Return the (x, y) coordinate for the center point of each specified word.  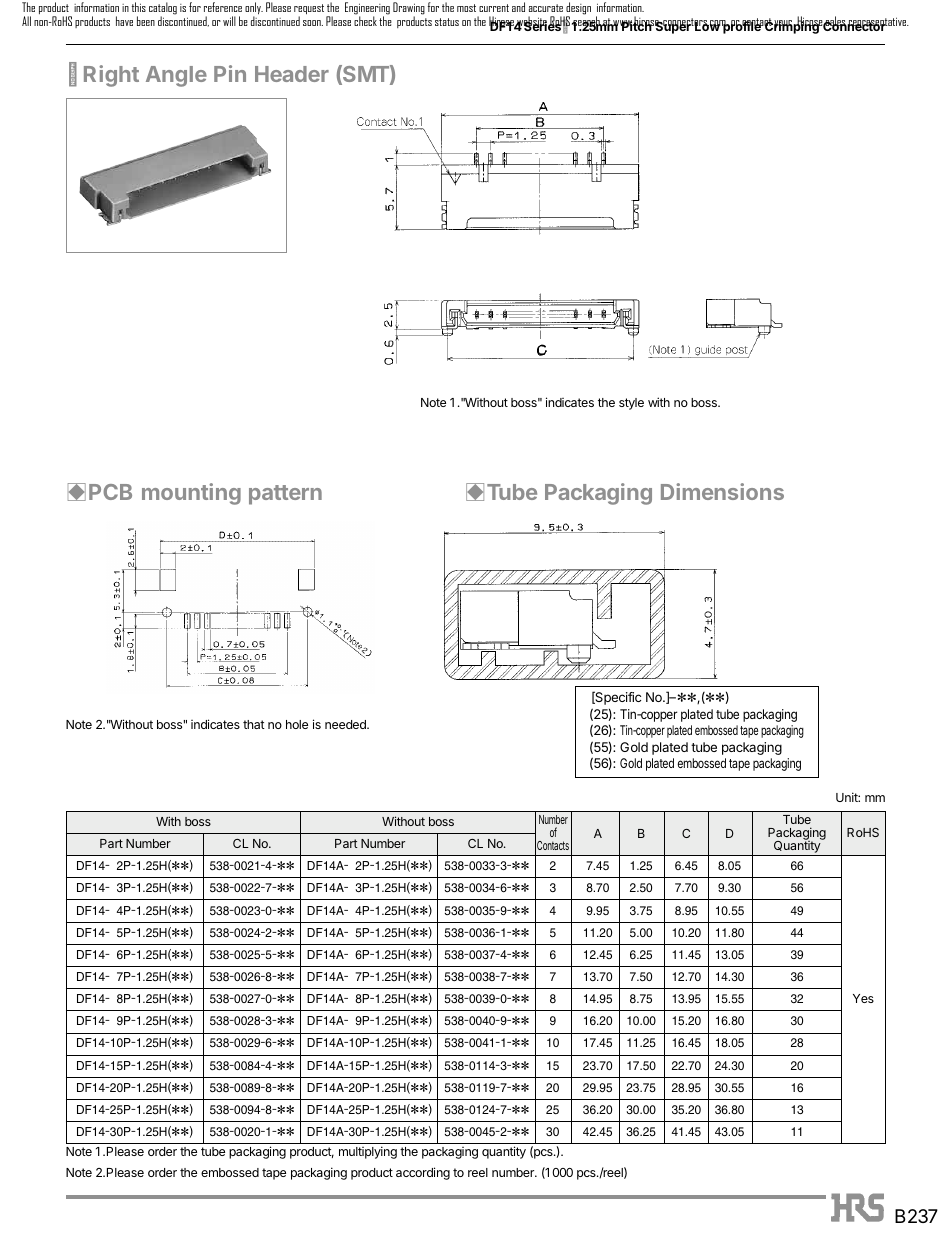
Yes (863, 998)
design (577, 9)
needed (346, 724)
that (254, 724)
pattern (285, 495)
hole (297, 724)
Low (707, 25)
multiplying (368, 1152)
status (447, 22)
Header (292, 74)
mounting (191, 494)
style (631, 404)
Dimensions (722, 491)
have (124, 21)
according (423, 1173)
